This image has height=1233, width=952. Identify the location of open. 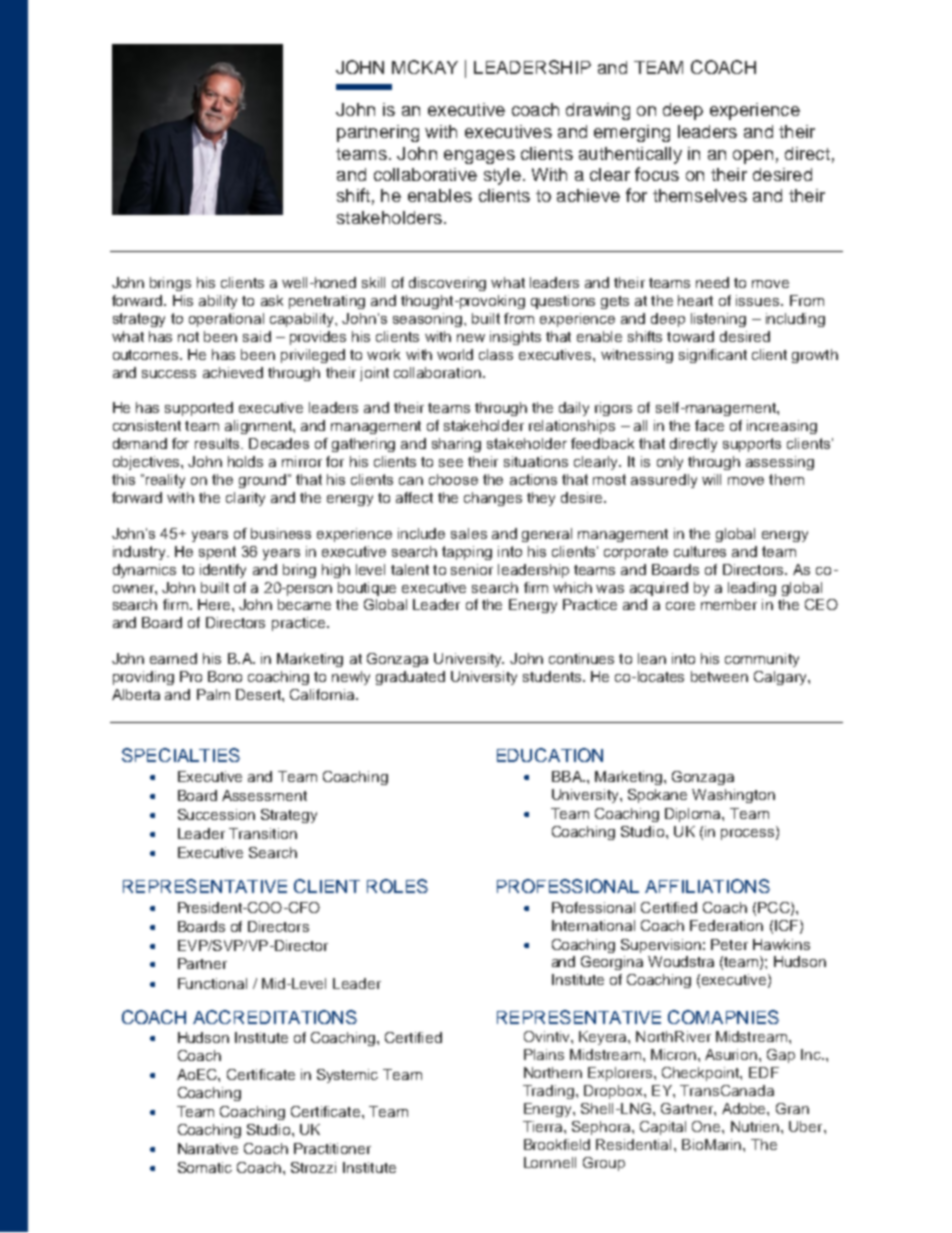
(753, 157).
